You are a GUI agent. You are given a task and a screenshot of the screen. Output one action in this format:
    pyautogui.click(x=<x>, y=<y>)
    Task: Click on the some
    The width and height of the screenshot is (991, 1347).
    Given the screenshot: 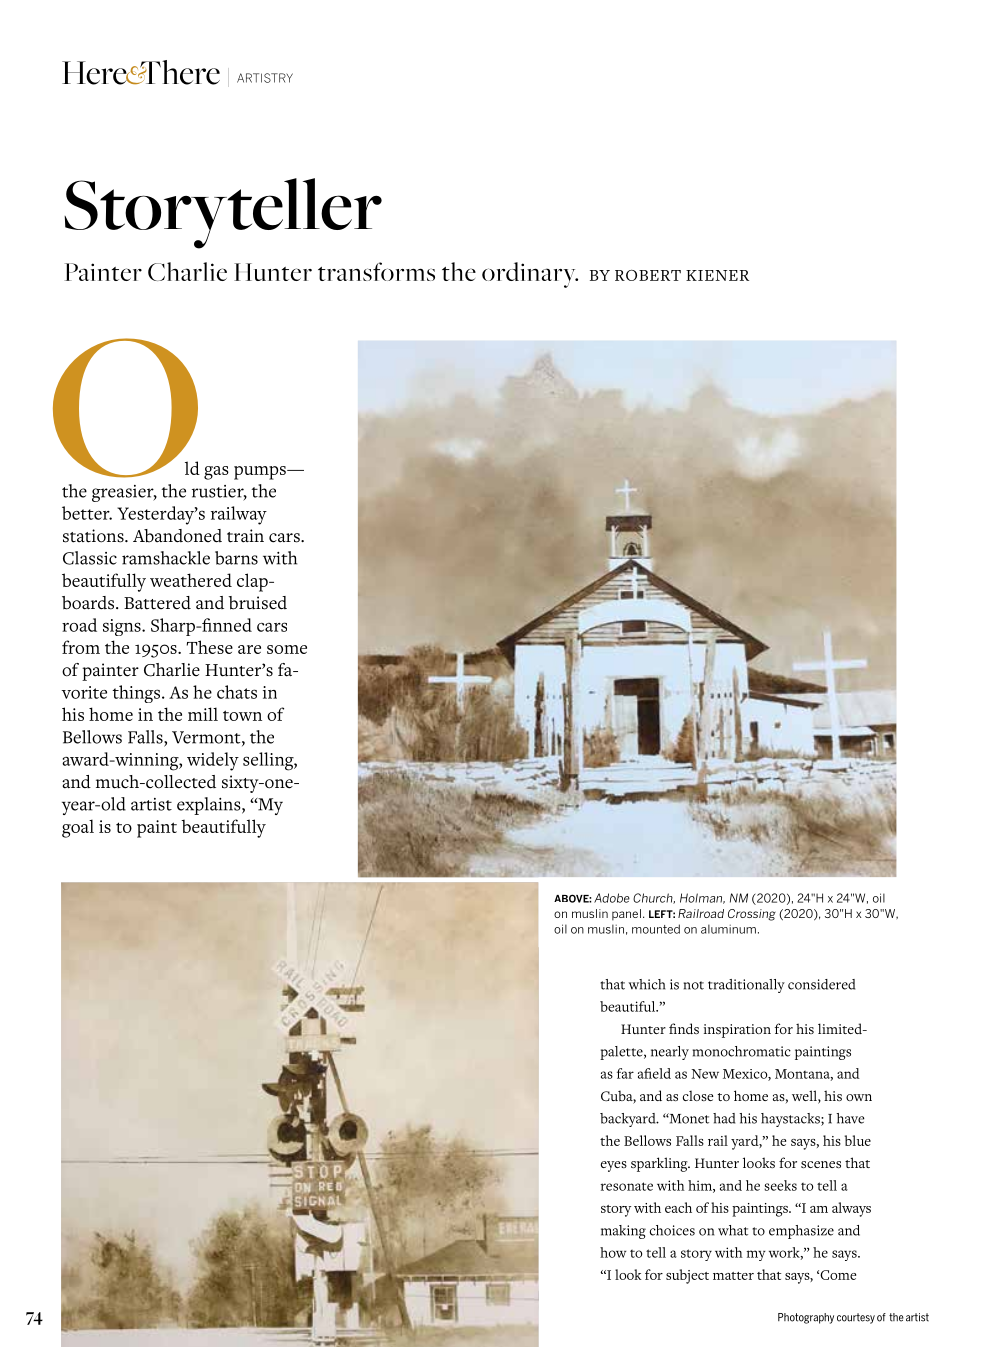 What is the action you would take?
    pyautogui.click(x=287, y=649)
